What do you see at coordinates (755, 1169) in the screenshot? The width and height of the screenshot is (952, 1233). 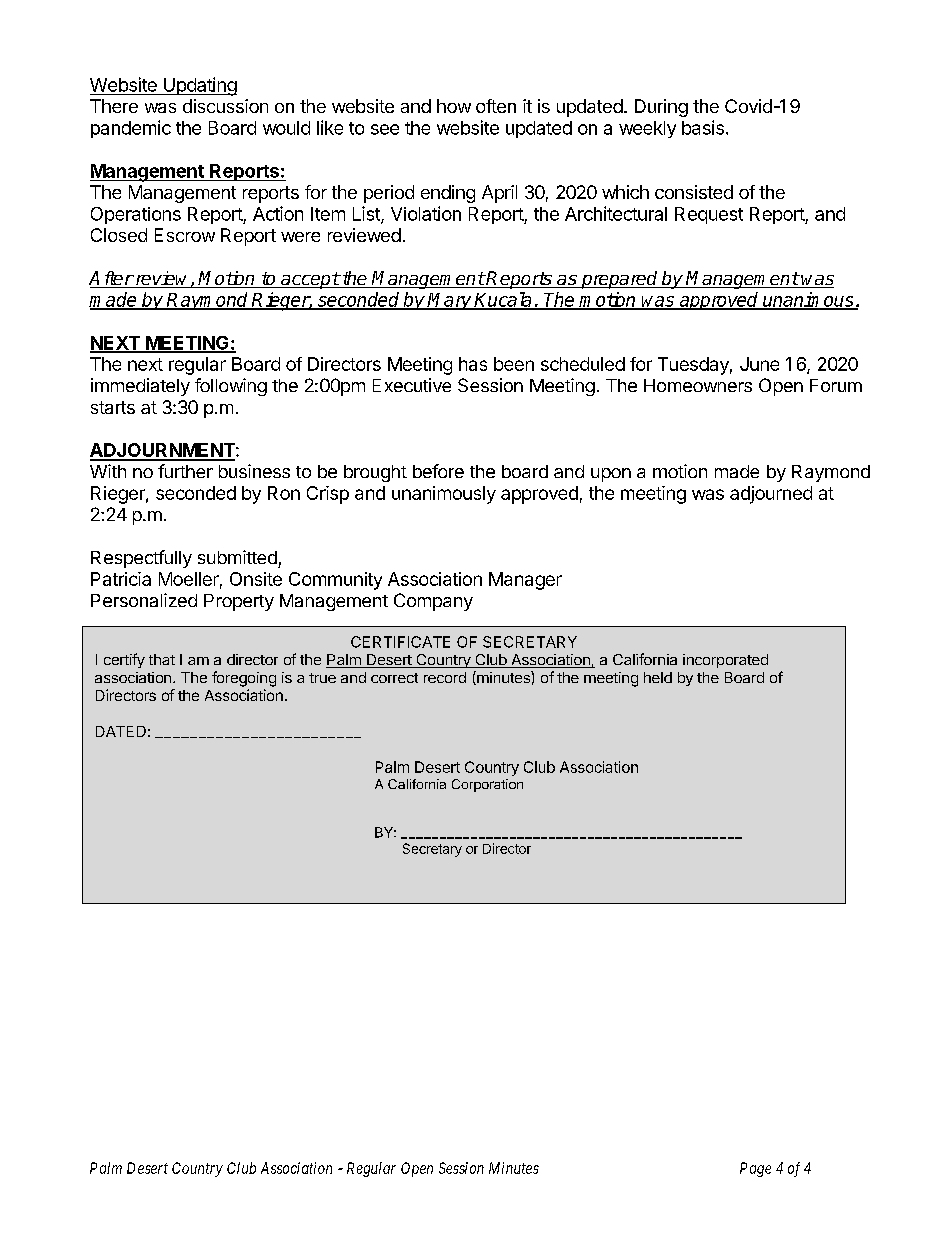 I see `Page` at bounding box center [755, 1169].
